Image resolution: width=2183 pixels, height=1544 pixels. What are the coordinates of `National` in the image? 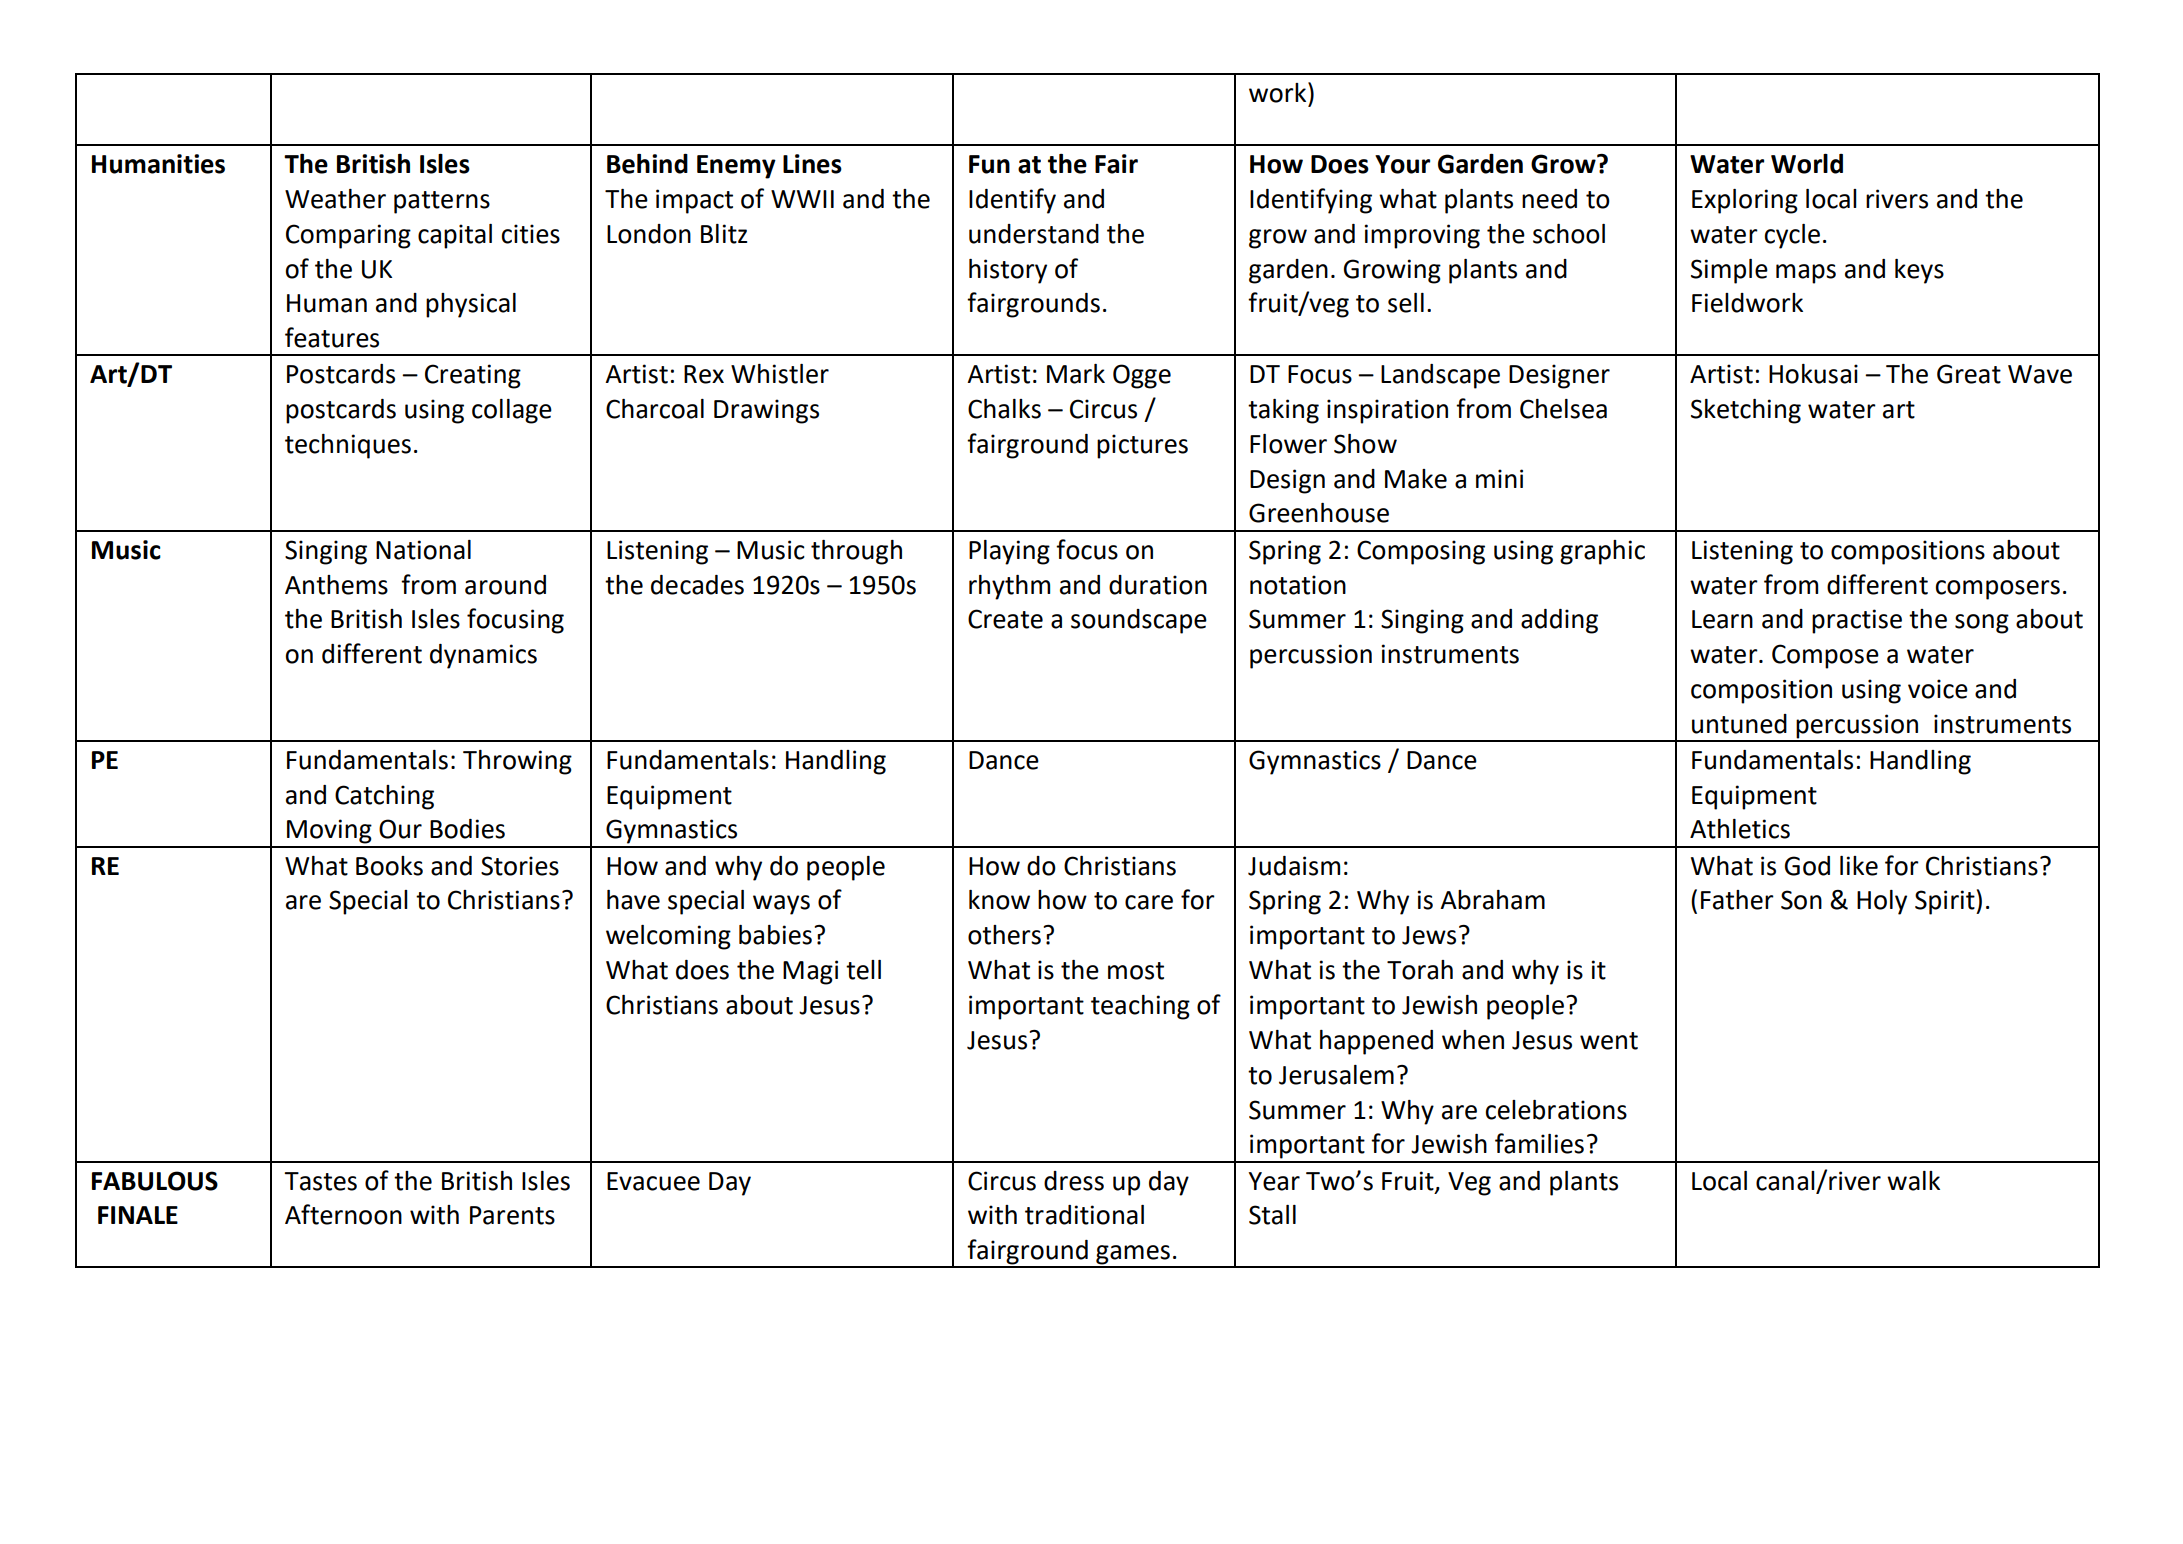 It's located at (423, 550).
